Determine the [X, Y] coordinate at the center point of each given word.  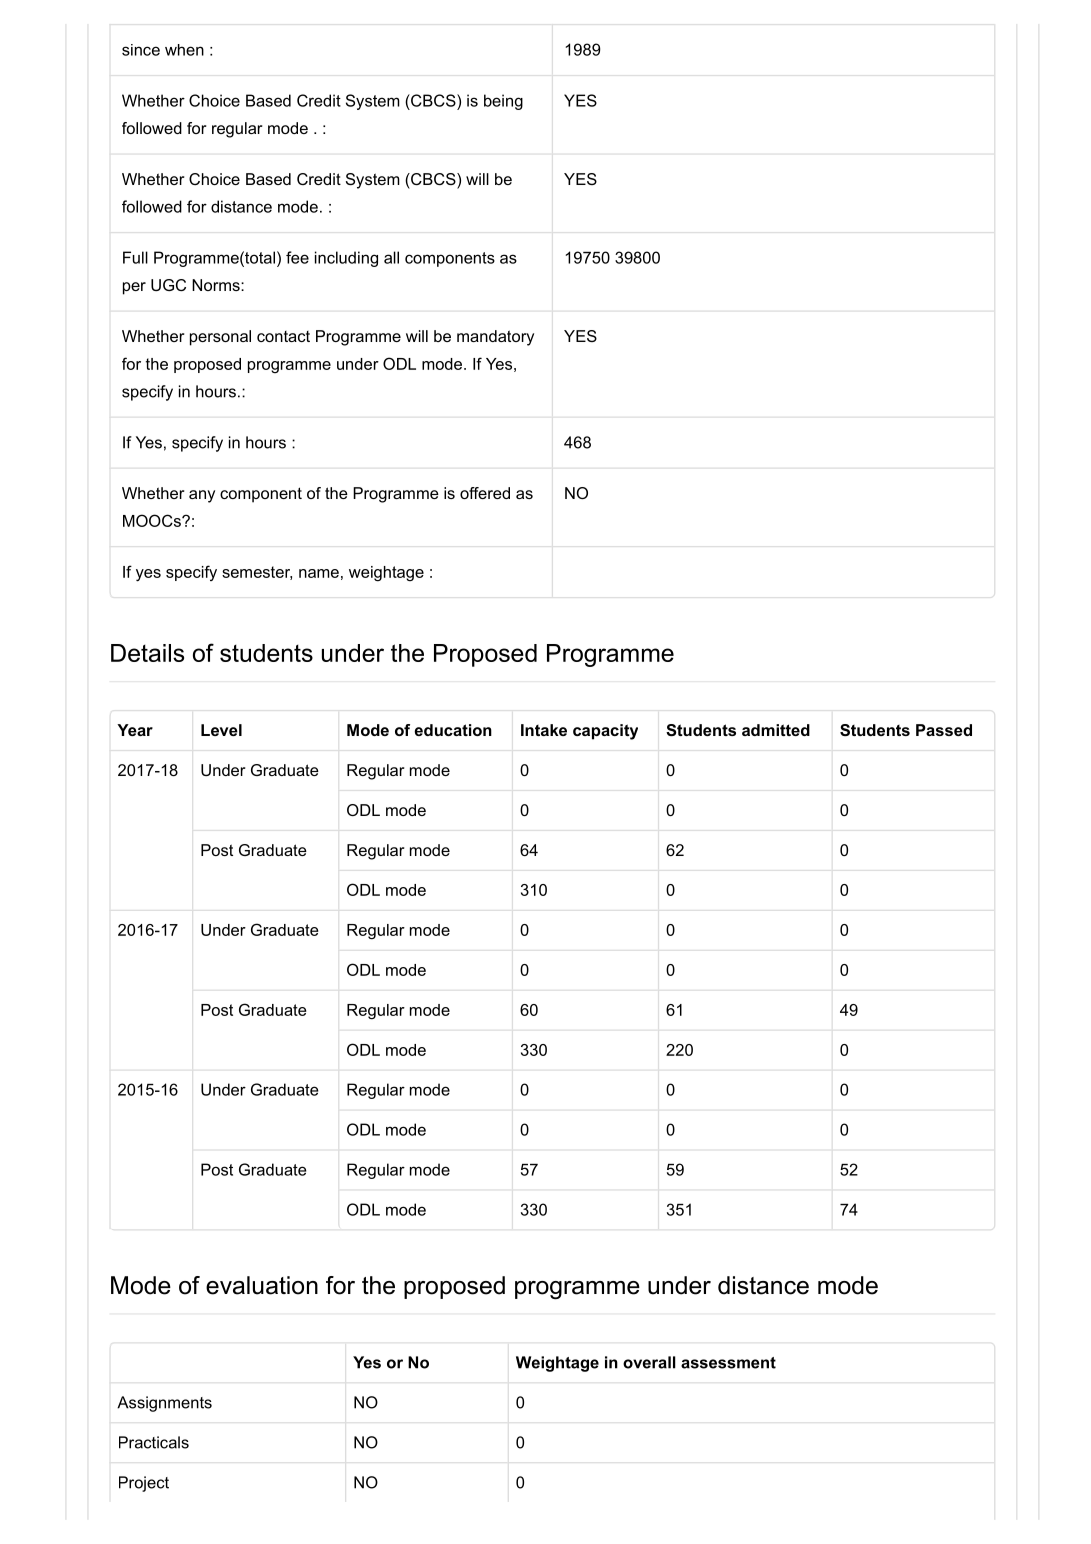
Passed [944, 730]
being [503, 102]
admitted [776, 730]
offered [485, 493]
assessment [728, 1363]
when [184, 50]
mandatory [495, 338]
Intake [544, 730]
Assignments [164, 1404]
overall [649, 1362]
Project [144, 1484]
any [202, 496]
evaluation [262, 1285]
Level [221, 730]
